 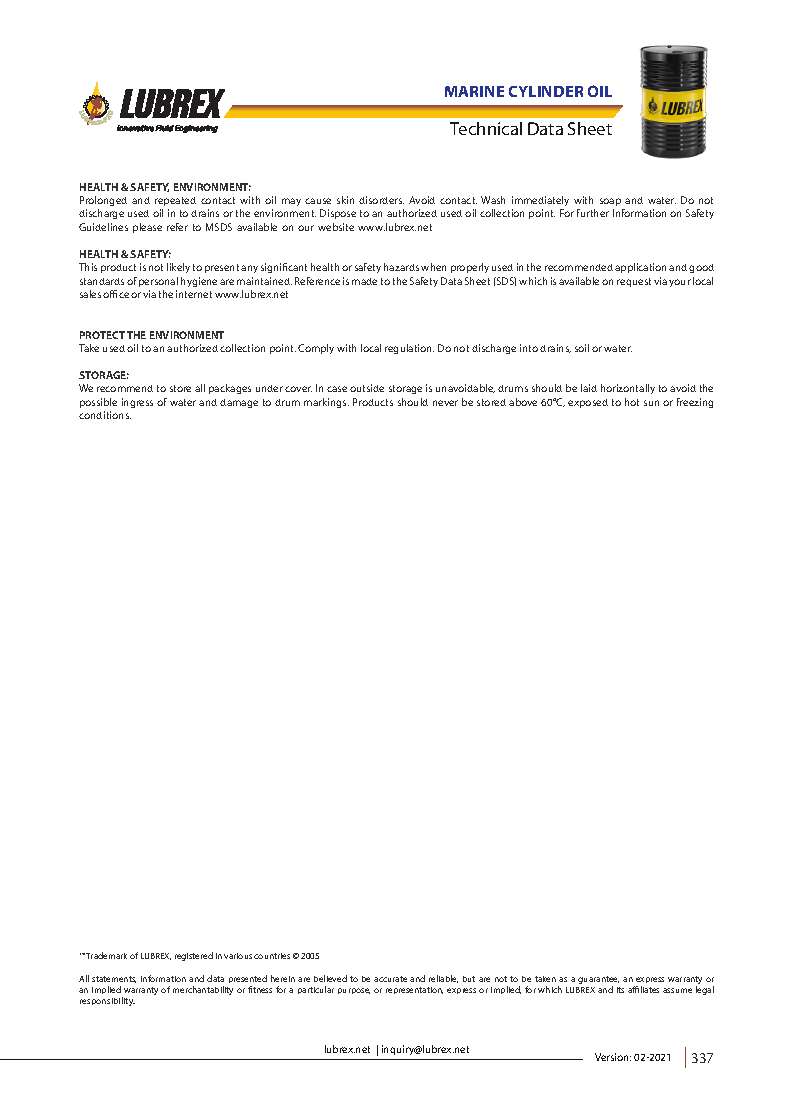 What do you see at coordinates (175, 201) in the screenshot?
I see `repeated` at bounding box center [175, 201].
